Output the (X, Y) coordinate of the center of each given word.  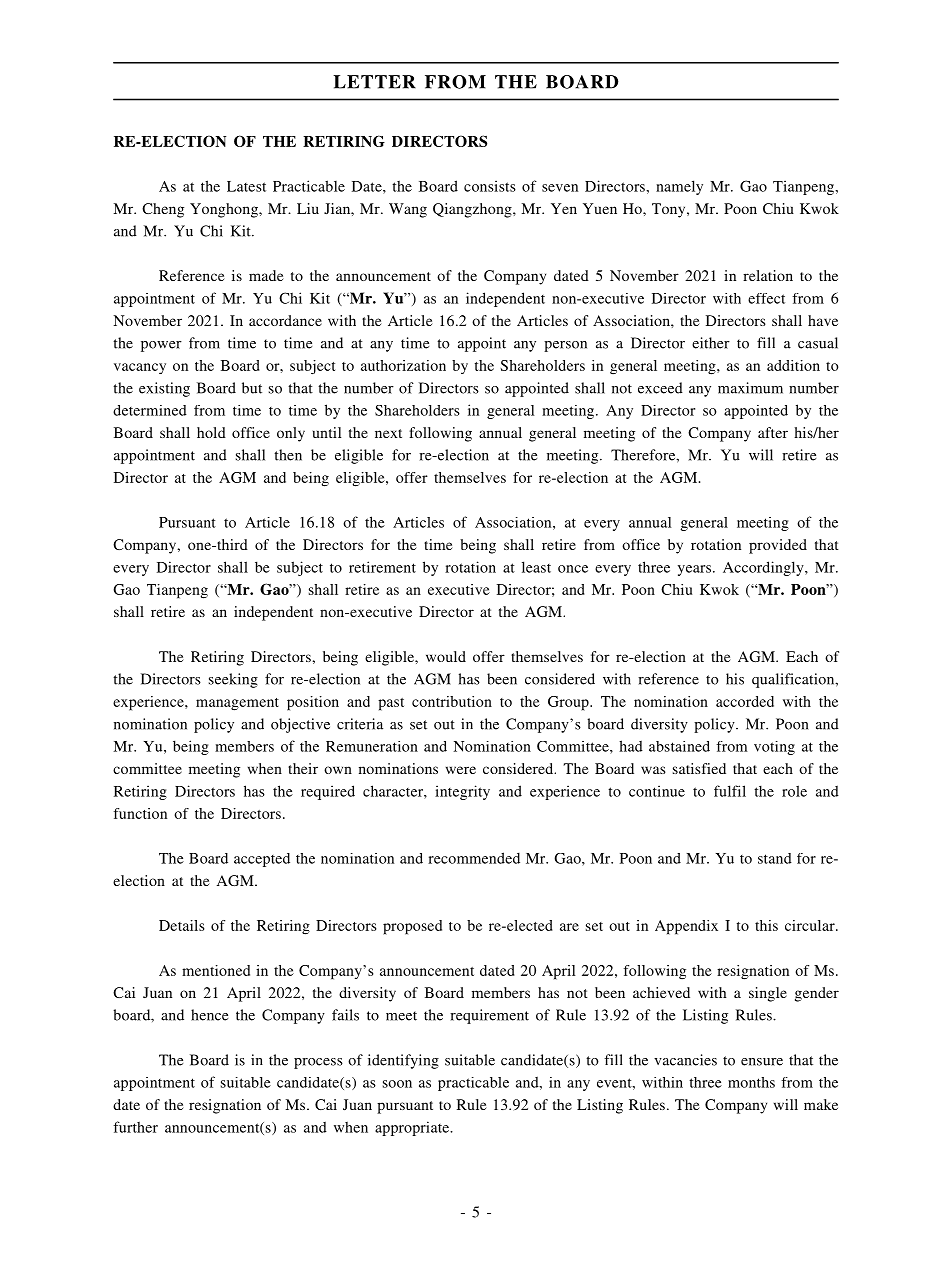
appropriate (413, 1128)
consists (490, 186)
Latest (246, 186)
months (751, 1082)
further (135, 1127)
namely (679, 187)
